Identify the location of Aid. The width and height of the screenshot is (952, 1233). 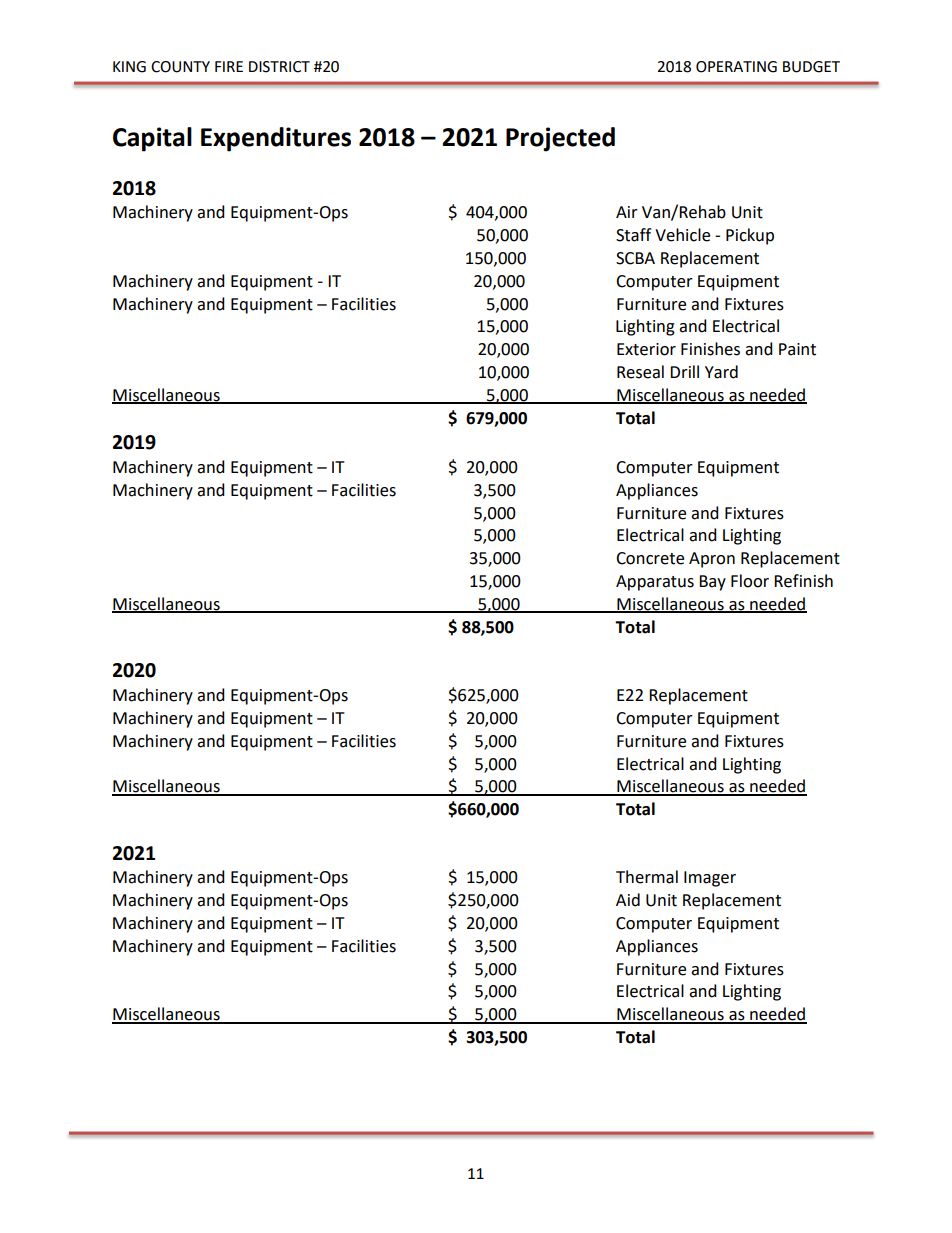
(628, 900).
